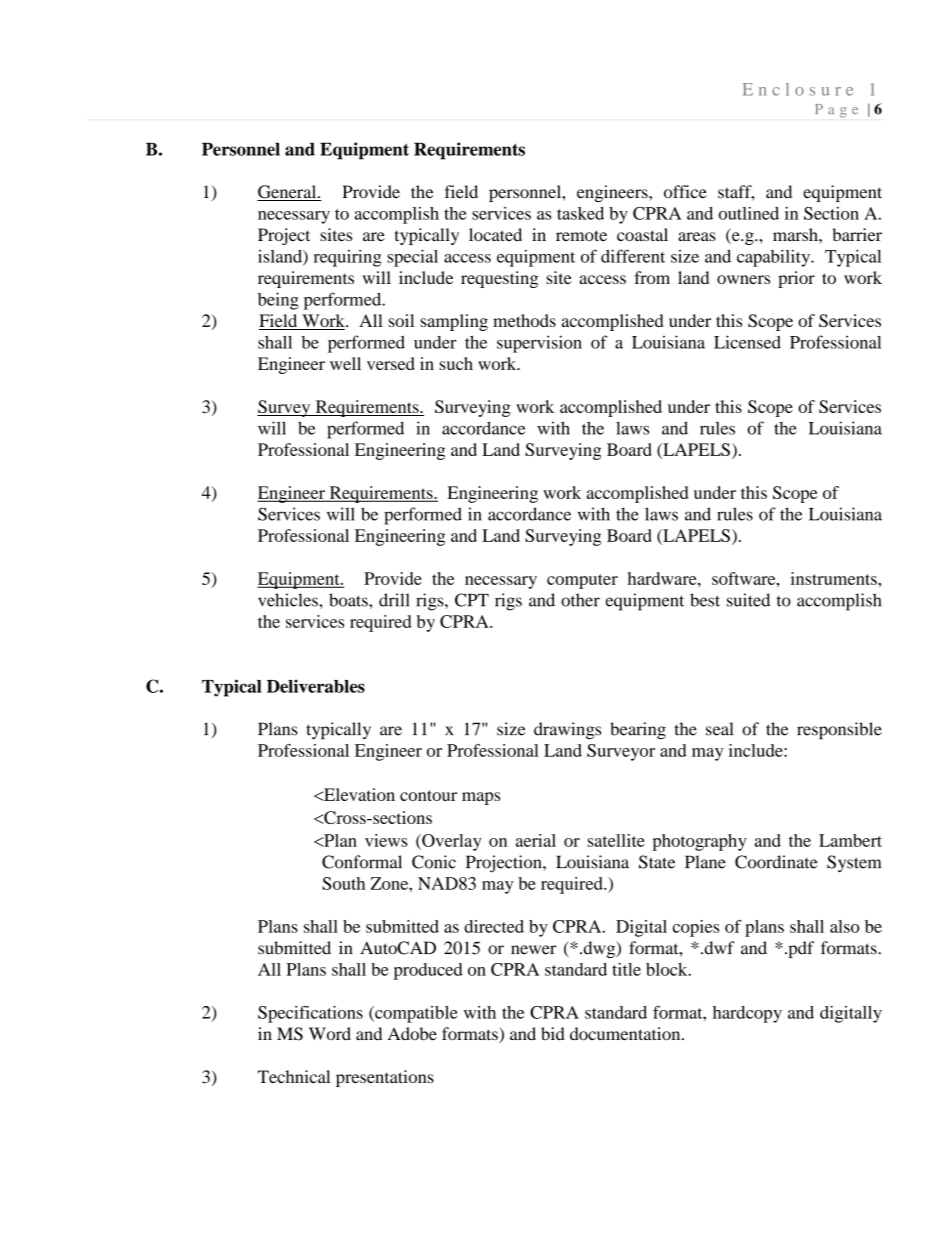 The height and width of the page is (1233, 952). I want to click on aerial, so click(536, 840).
